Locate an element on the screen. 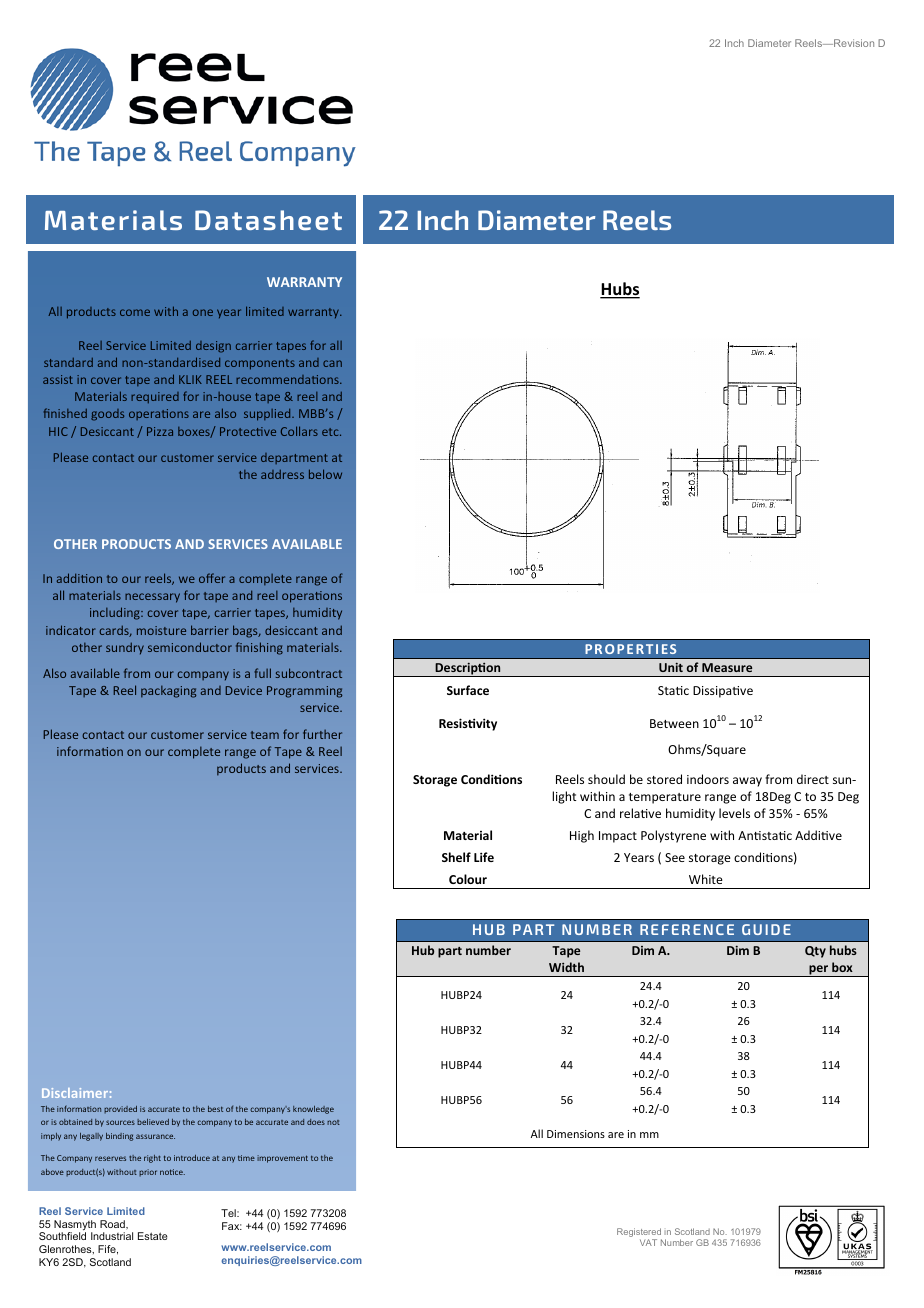 This screenshot has width=924, height=1308. below is located at coordinates (325, 474).
